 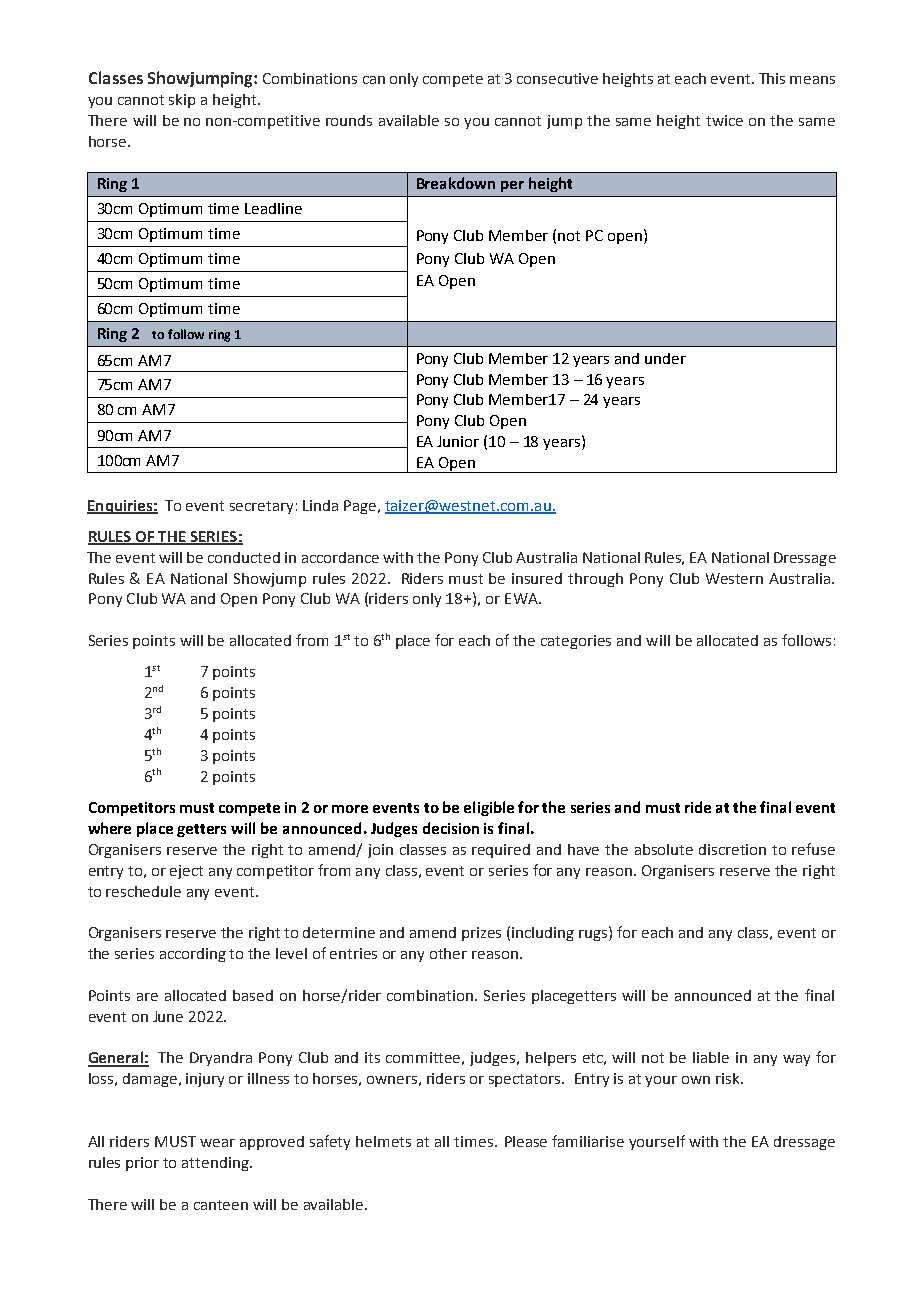 What do you see at coordinates (522, 598) in the screenshot?
I see `EWA` at bounding box center [522, 598].
